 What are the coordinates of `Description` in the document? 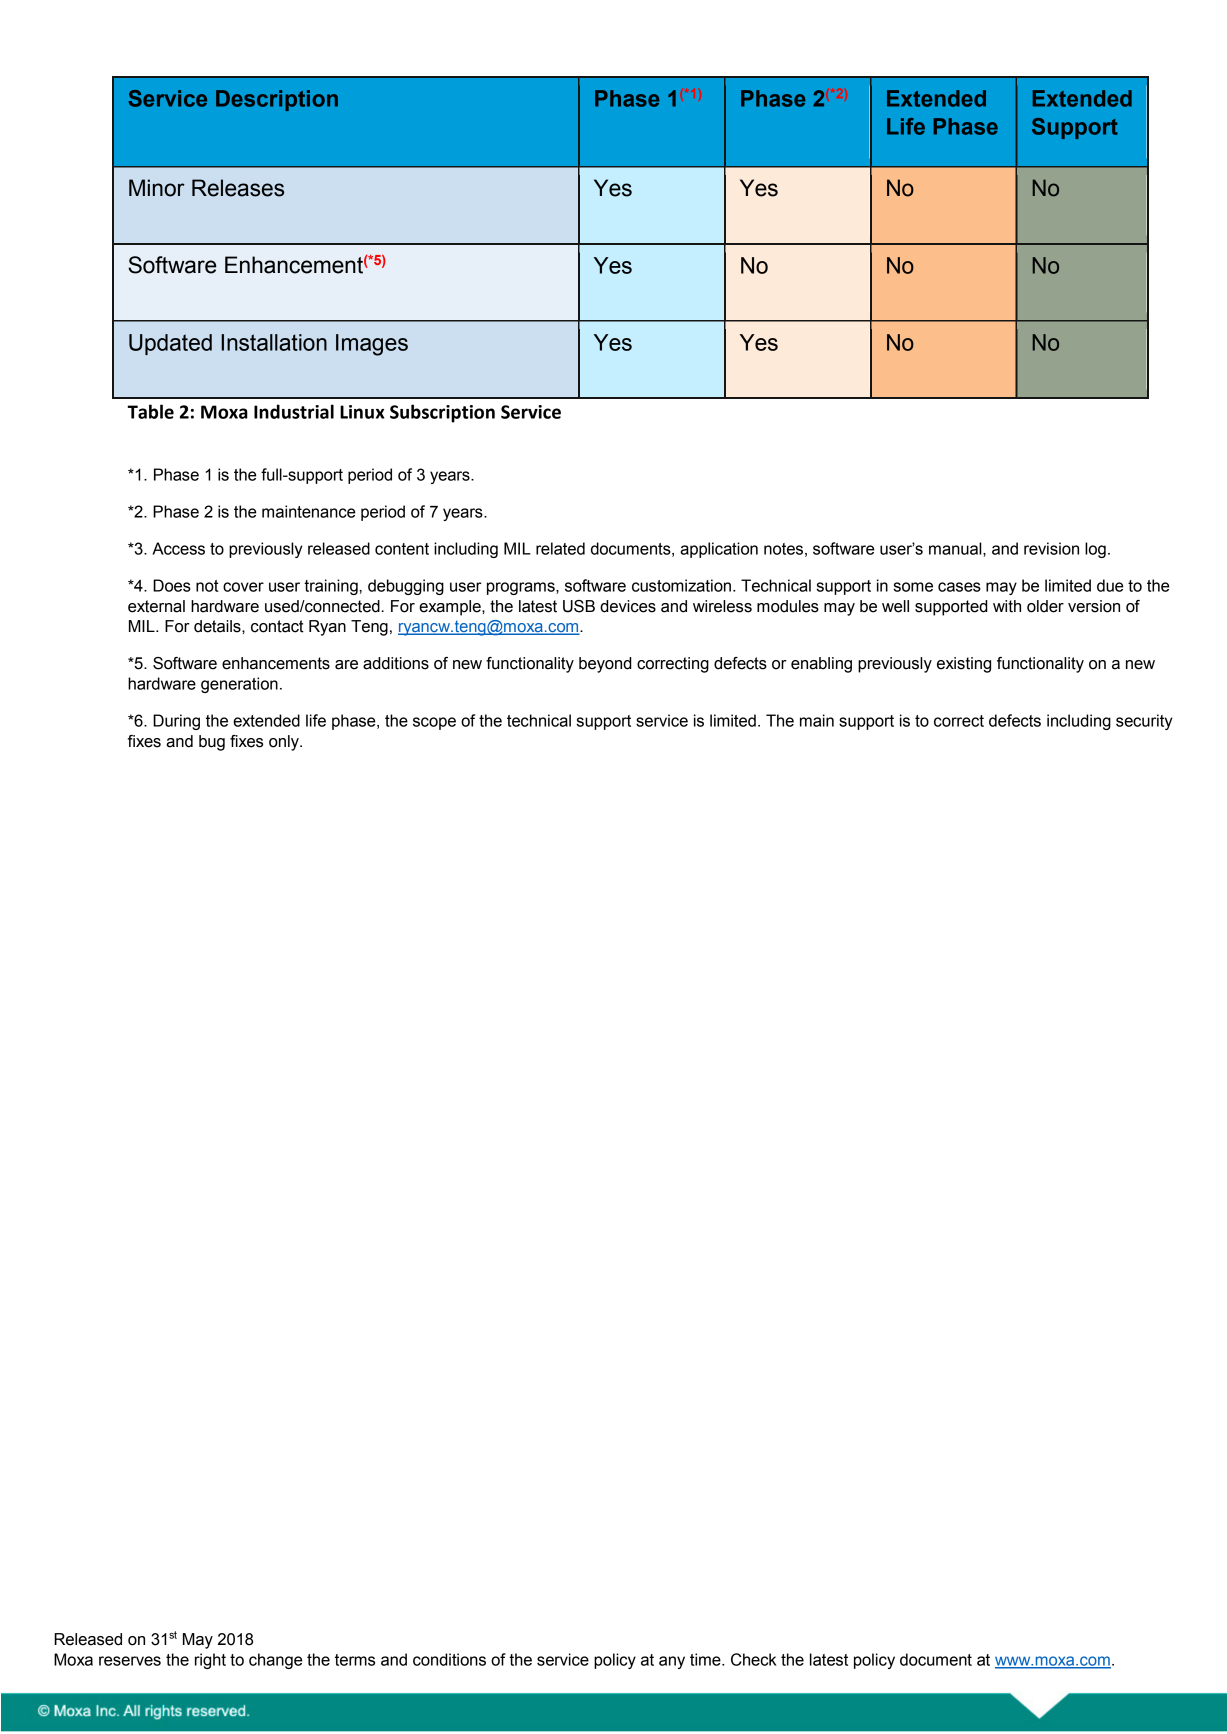 It's located at (277, 100).
